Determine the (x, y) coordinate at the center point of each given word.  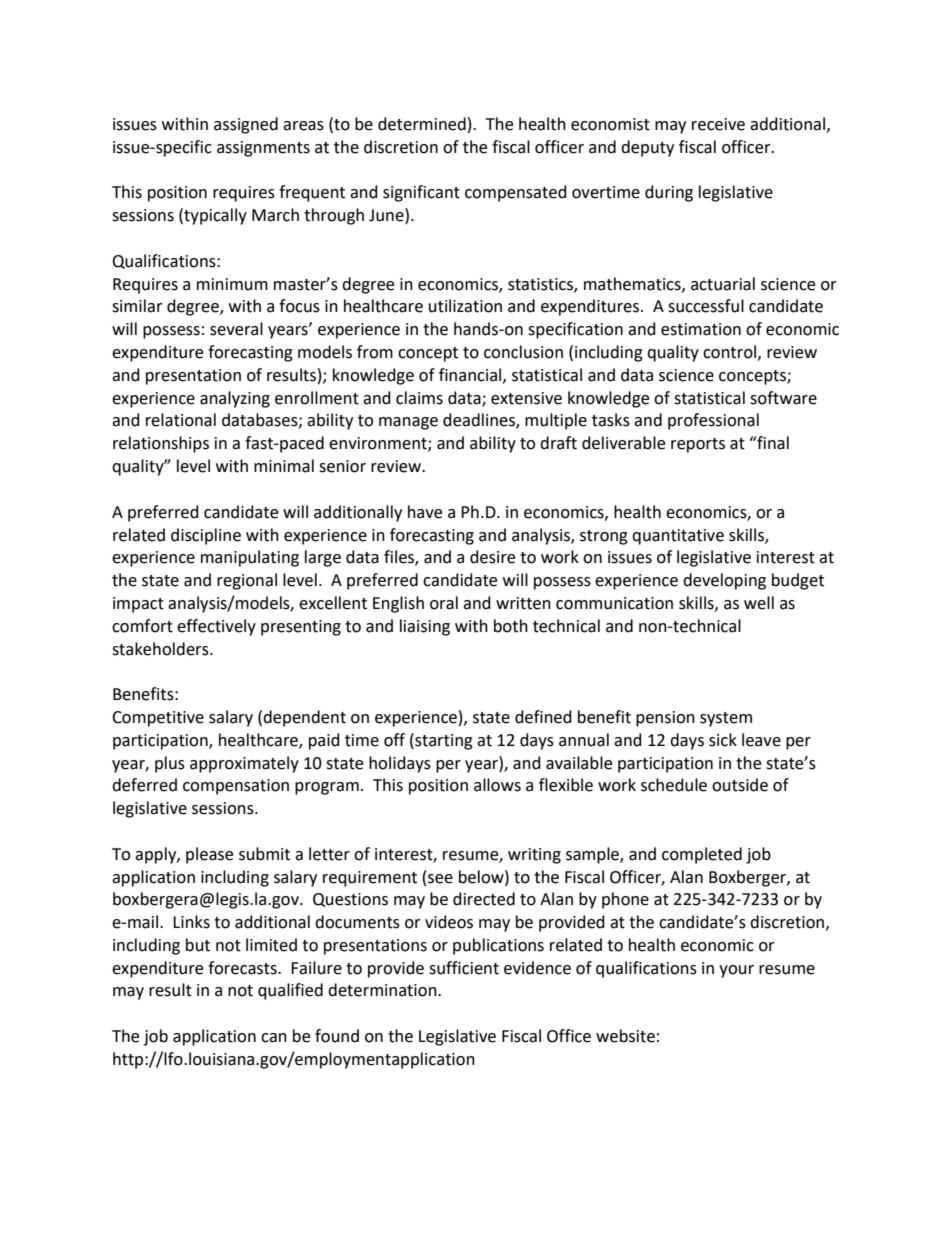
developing (724, 581)
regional (247, 581)
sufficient (464, 968)
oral (444, 603)
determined (422, 124)
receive (718, 124)
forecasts (243, 968)
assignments (263, 149)
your (736, 971)
